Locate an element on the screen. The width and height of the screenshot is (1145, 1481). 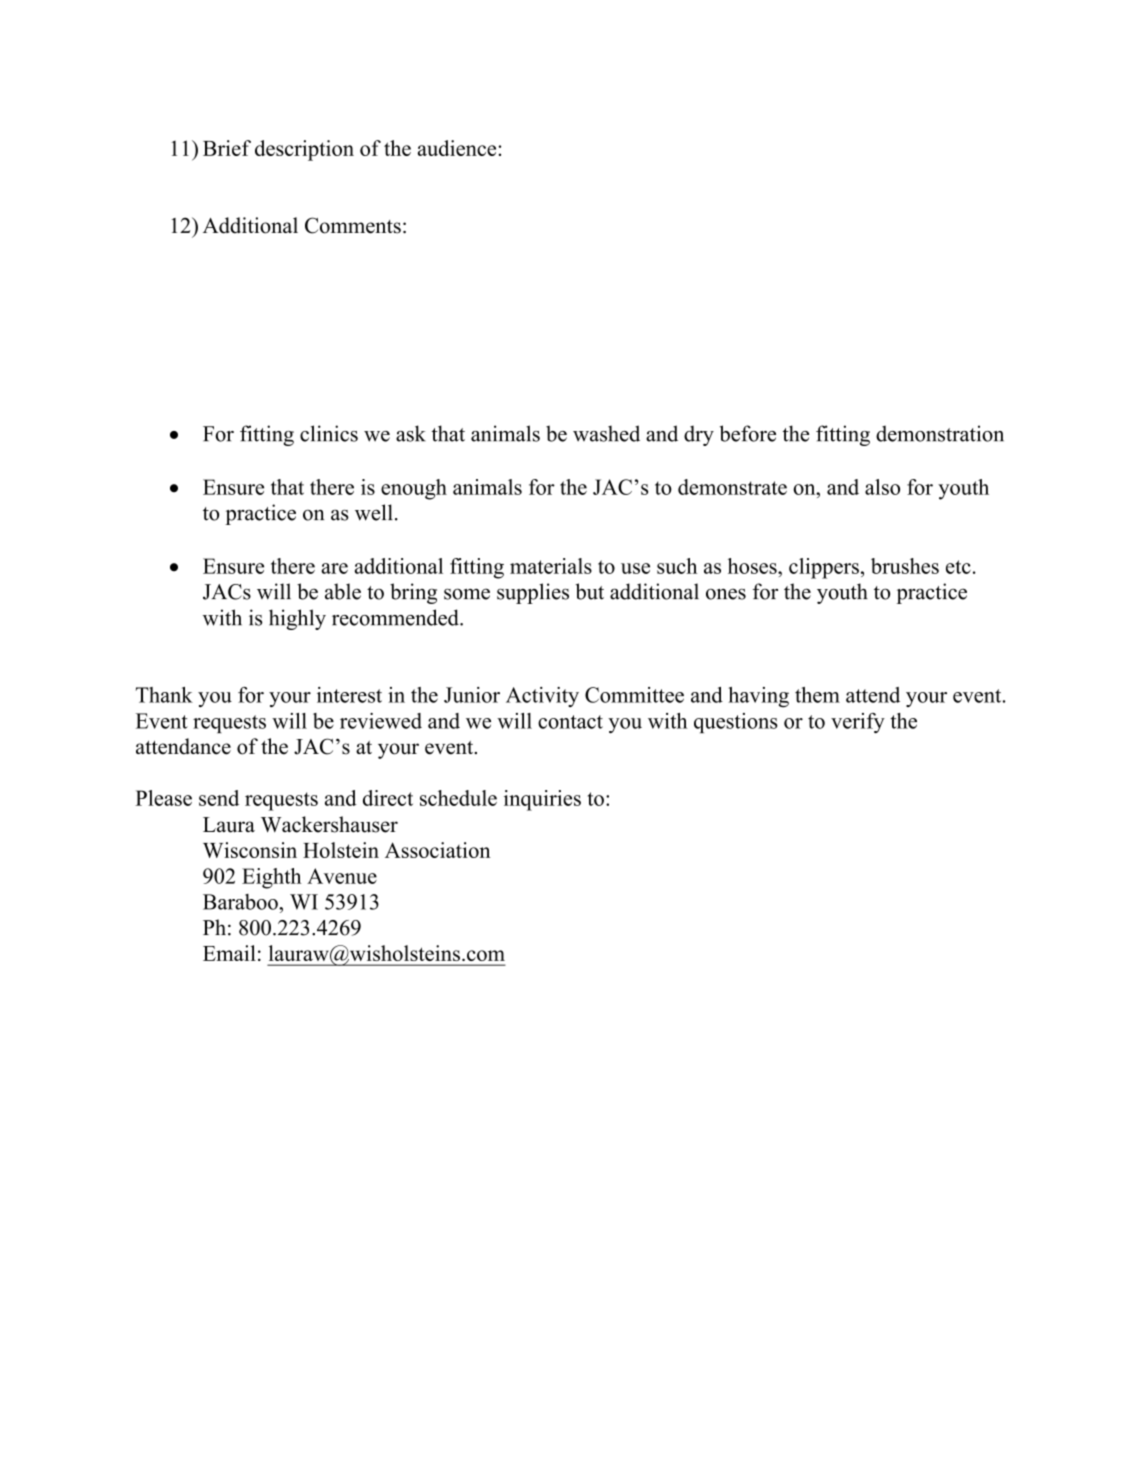
Brief is located at coordinates (227, 148).
